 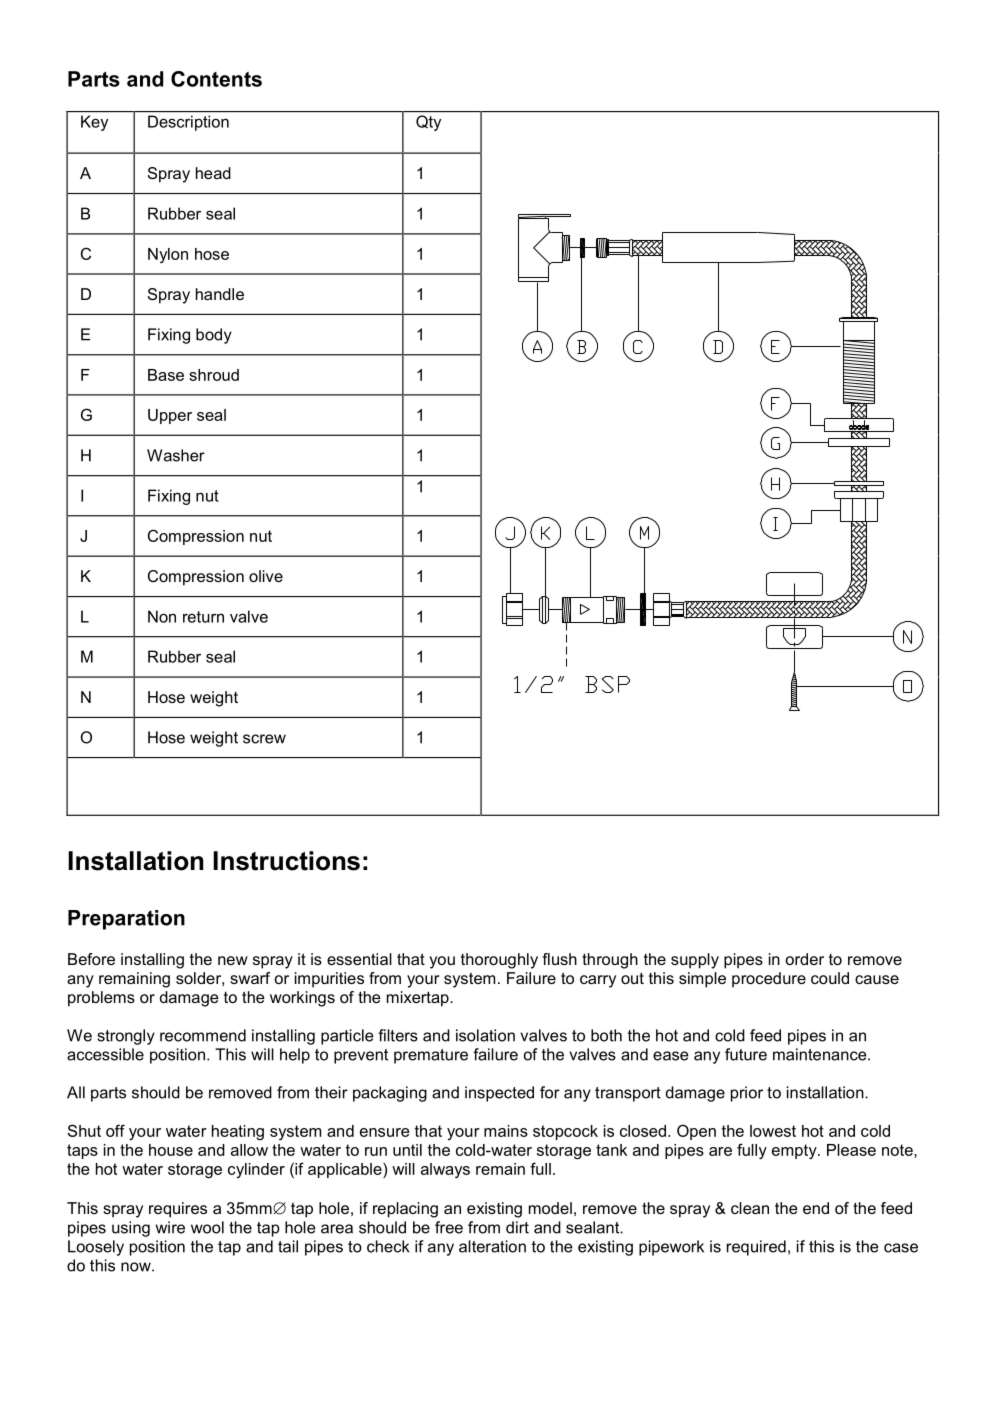 I want to click on alteration, so click(x=492, y=1246).
